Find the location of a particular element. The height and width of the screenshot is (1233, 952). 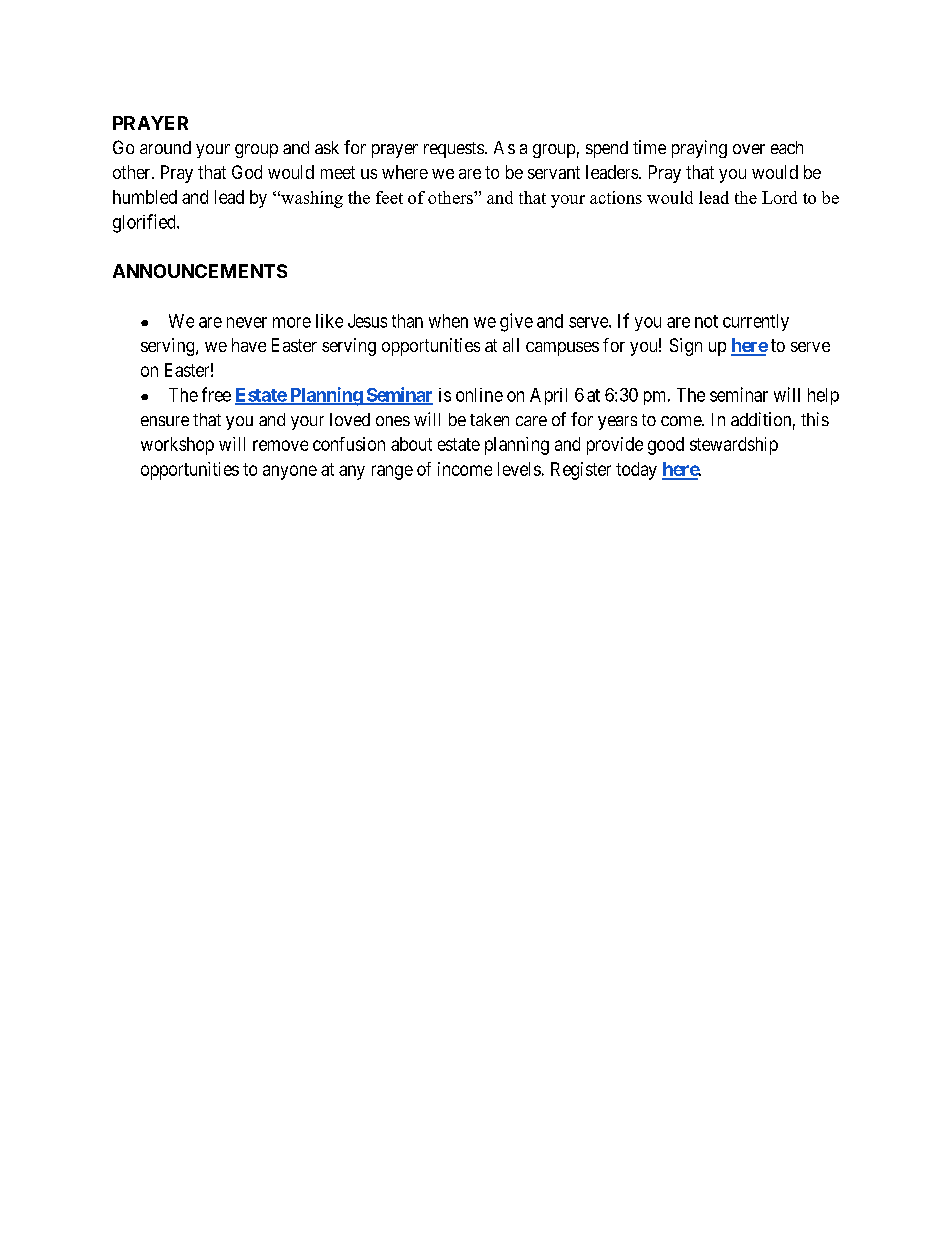

currently is located at coordinates (756, 322).
